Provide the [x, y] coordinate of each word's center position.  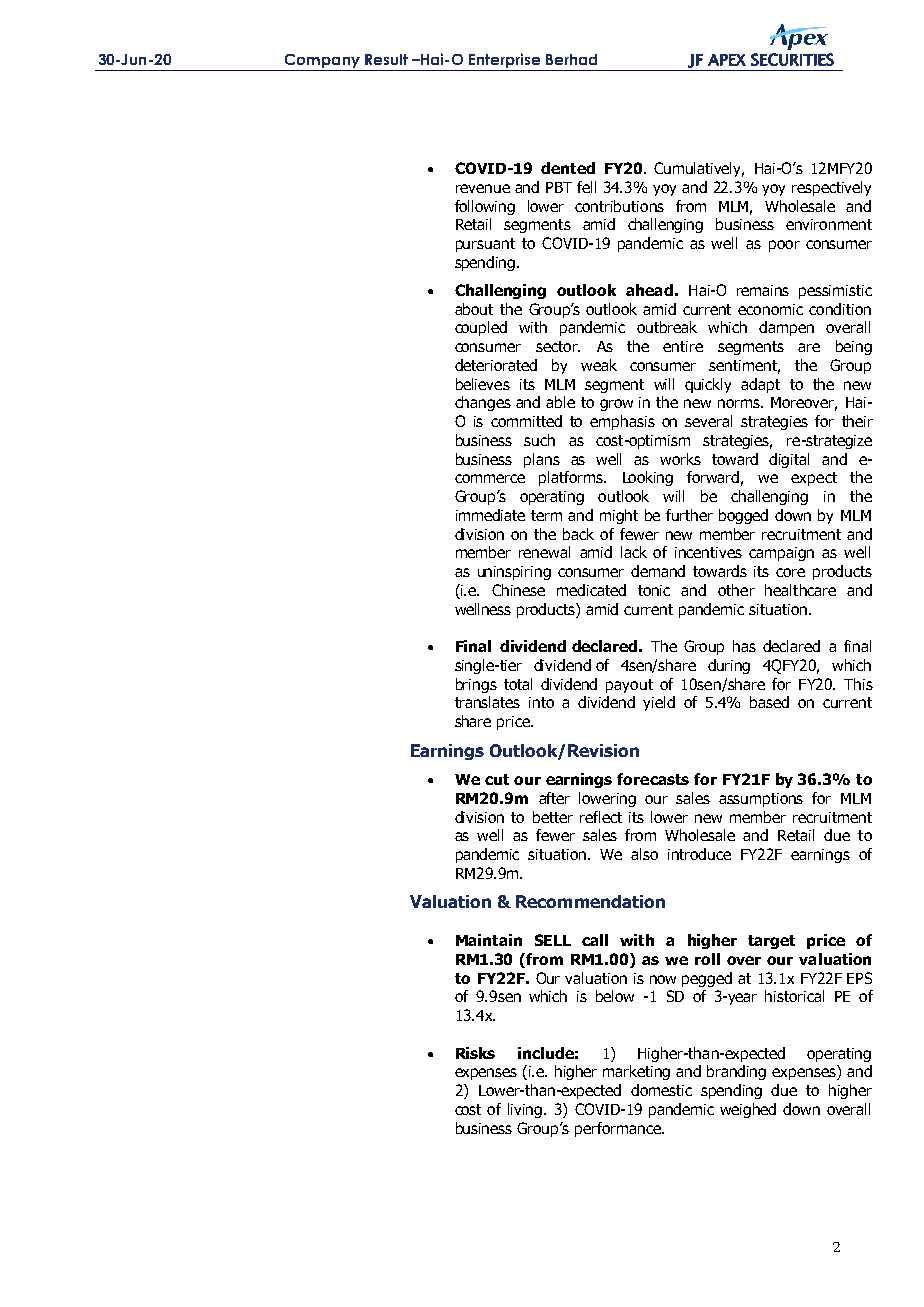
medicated [591, 590]
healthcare [800, 590]
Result [386, 59]
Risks [475, 1053]
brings [476, 685]
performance [619, 1129]
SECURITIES [792, 59]
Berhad [571, 59]
